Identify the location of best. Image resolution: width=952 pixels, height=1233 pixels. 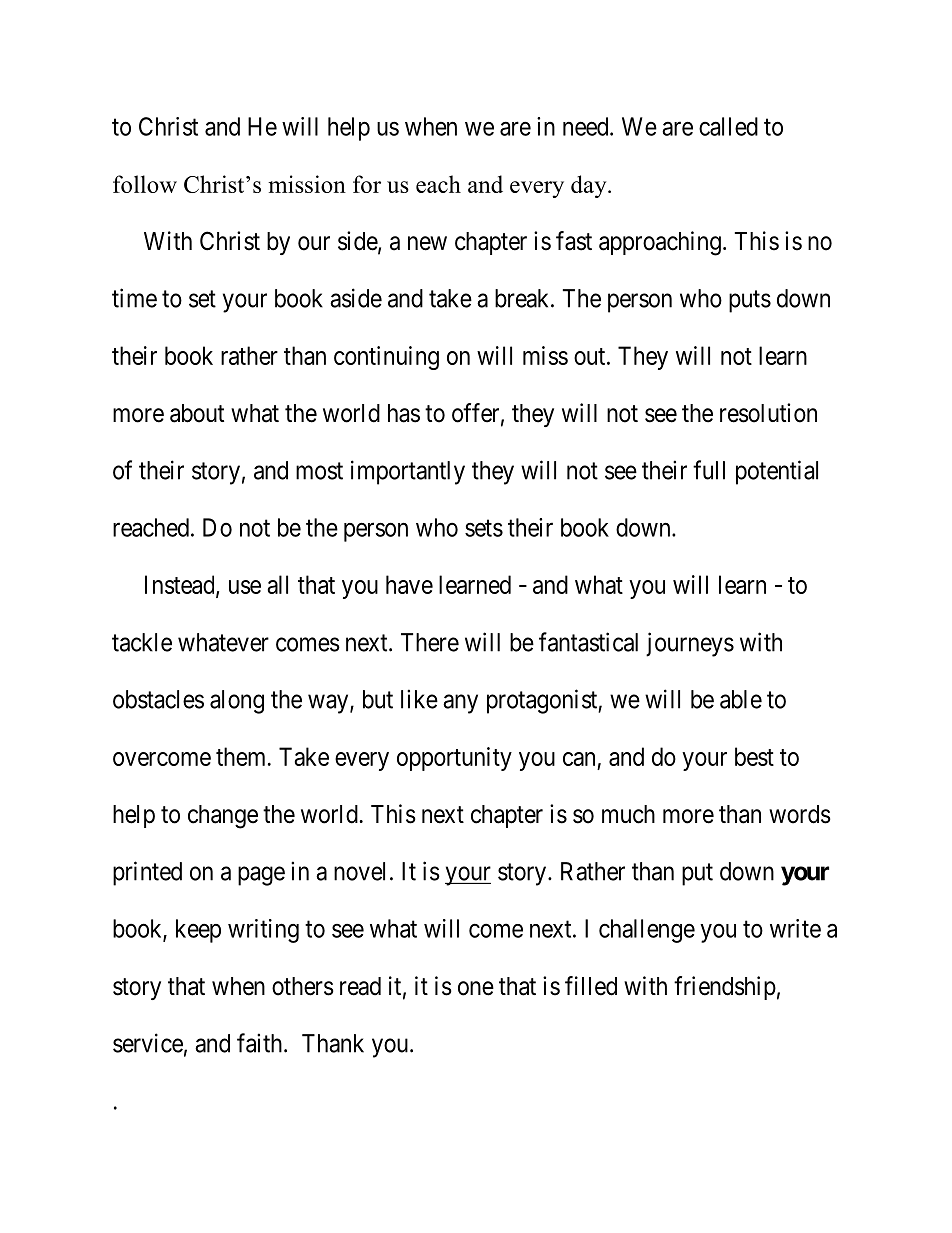
(754, 756).
